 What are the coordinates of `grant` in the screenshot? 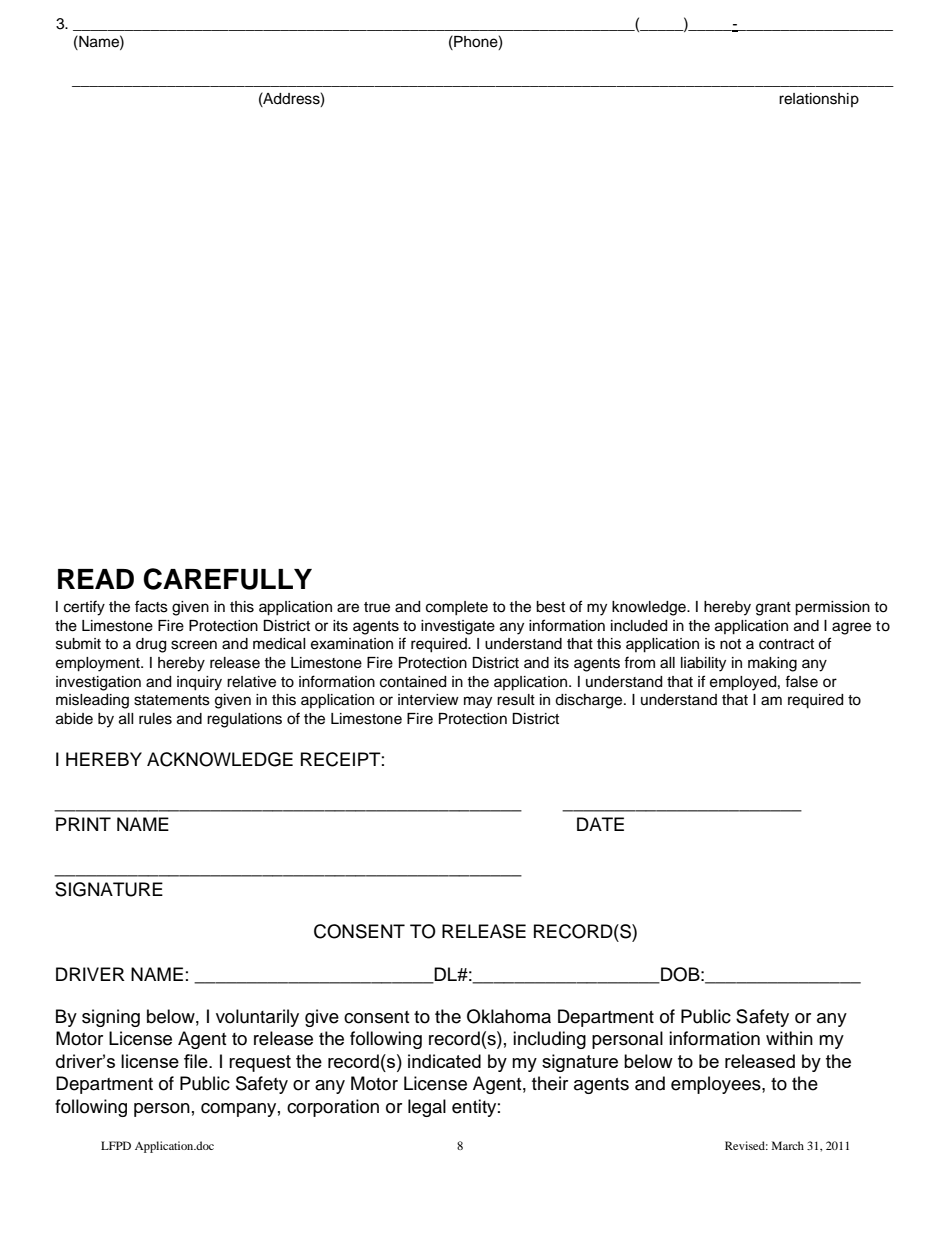 It's located at (773, 609).
